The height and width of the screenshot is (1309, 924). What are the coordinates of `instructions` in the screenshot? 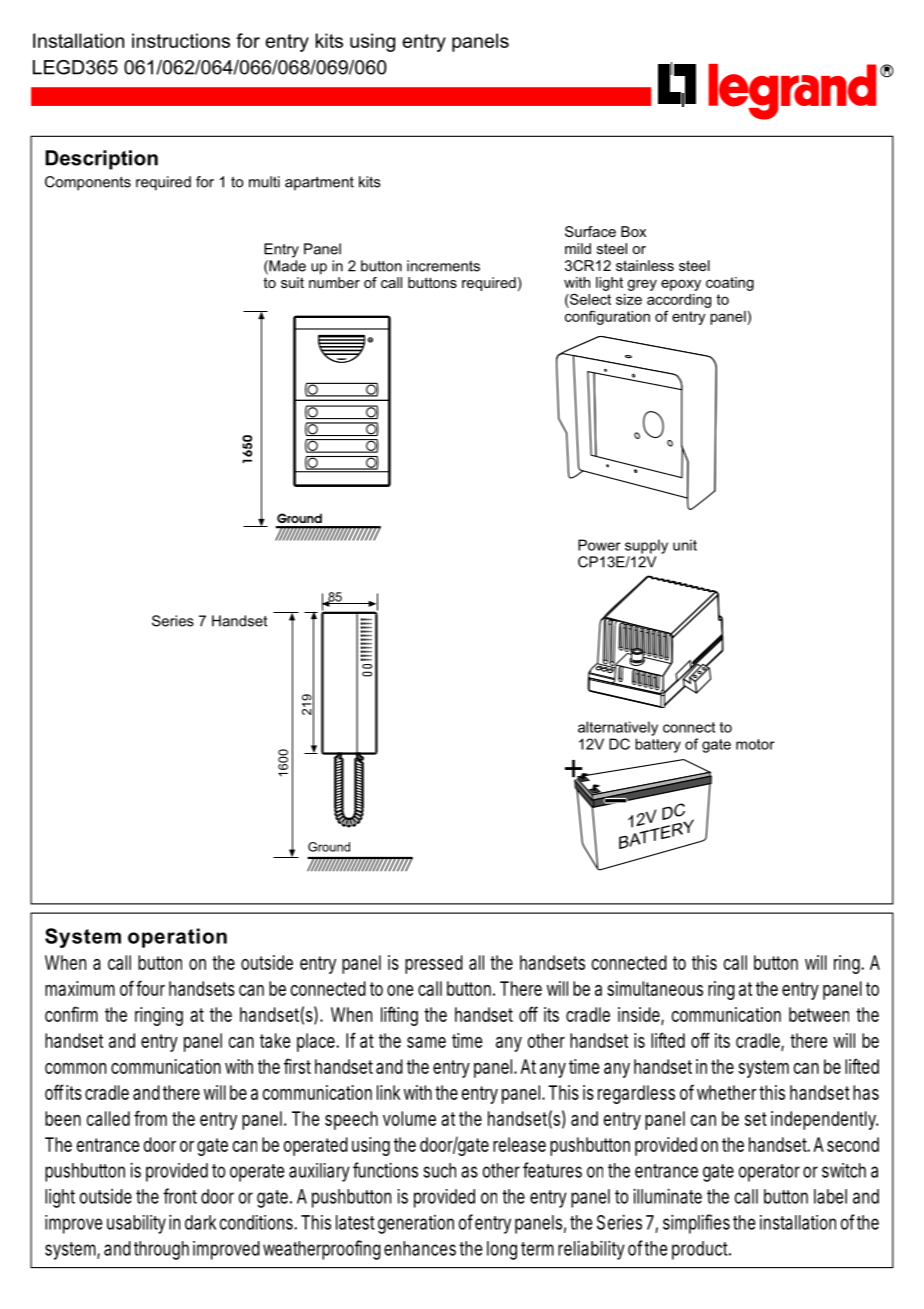 It's located at (181, 40).
